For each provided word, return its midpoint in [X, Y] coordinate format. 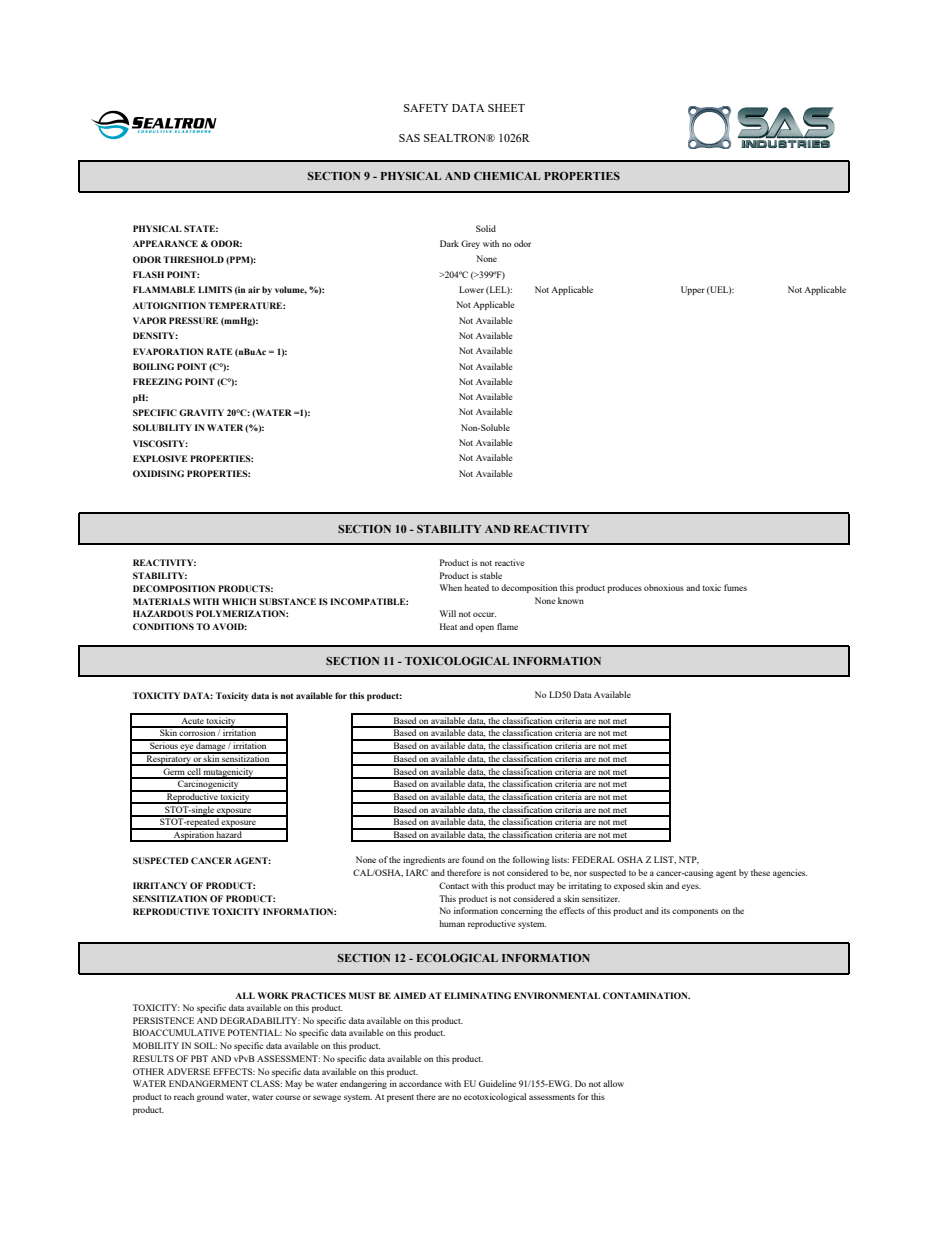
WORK [272, 995]
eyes [691, 887]
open [485, 628]
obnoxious [664, 587]
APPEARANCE [165, 243]
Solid [486, 228]
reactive [510, 562]
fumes [735, 587]
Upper [693, 290]
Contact [454, 885]
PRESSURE [193, 320]
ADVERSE [188, 1071]
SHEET [506, 108]
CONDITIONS [163, 626]
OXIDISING [158, 473]
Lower [471, 289]
